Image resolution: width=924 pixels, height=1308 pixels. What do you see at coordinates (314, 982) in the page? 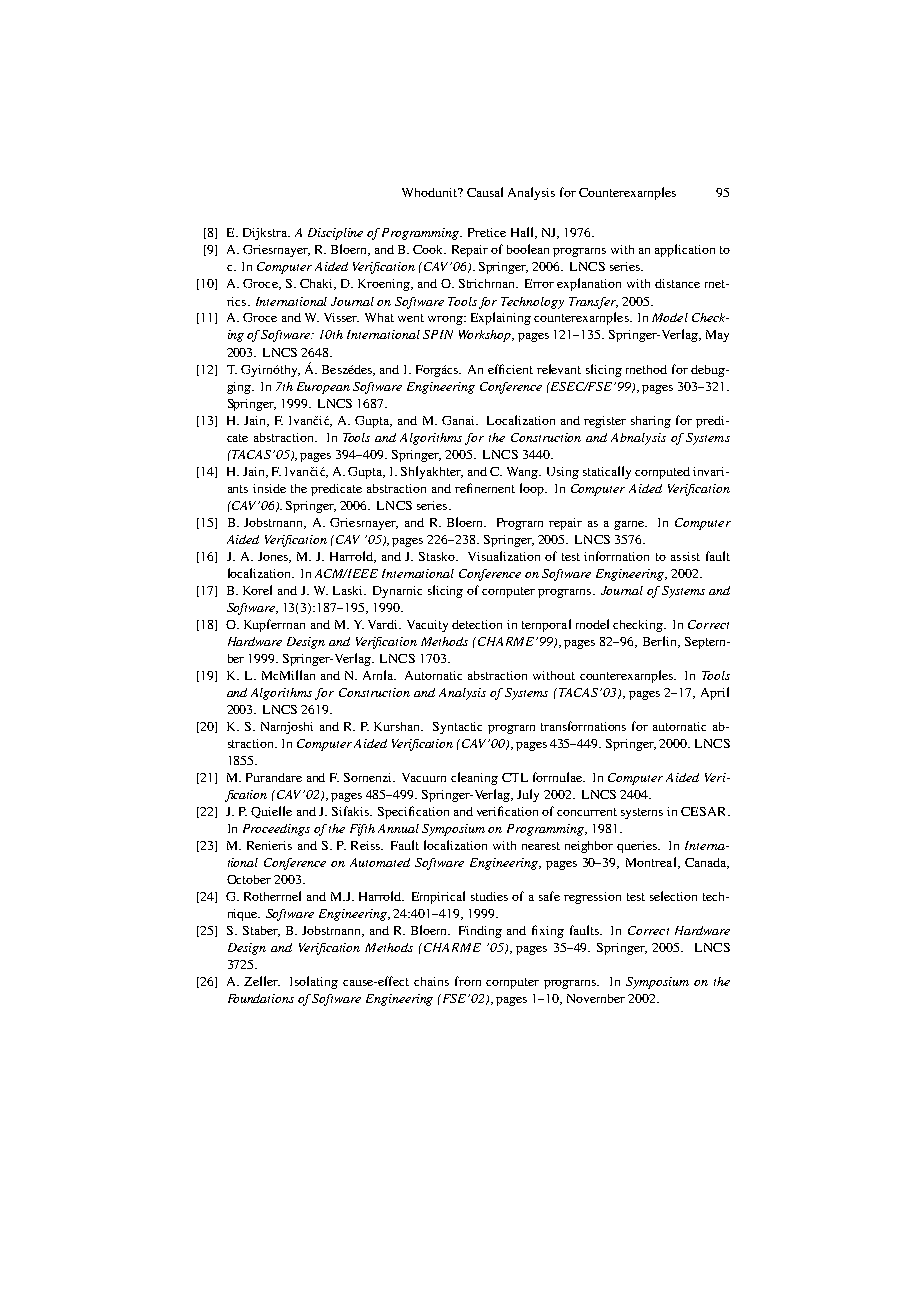
I see `Isolating` at bounding box center [314, 982].
